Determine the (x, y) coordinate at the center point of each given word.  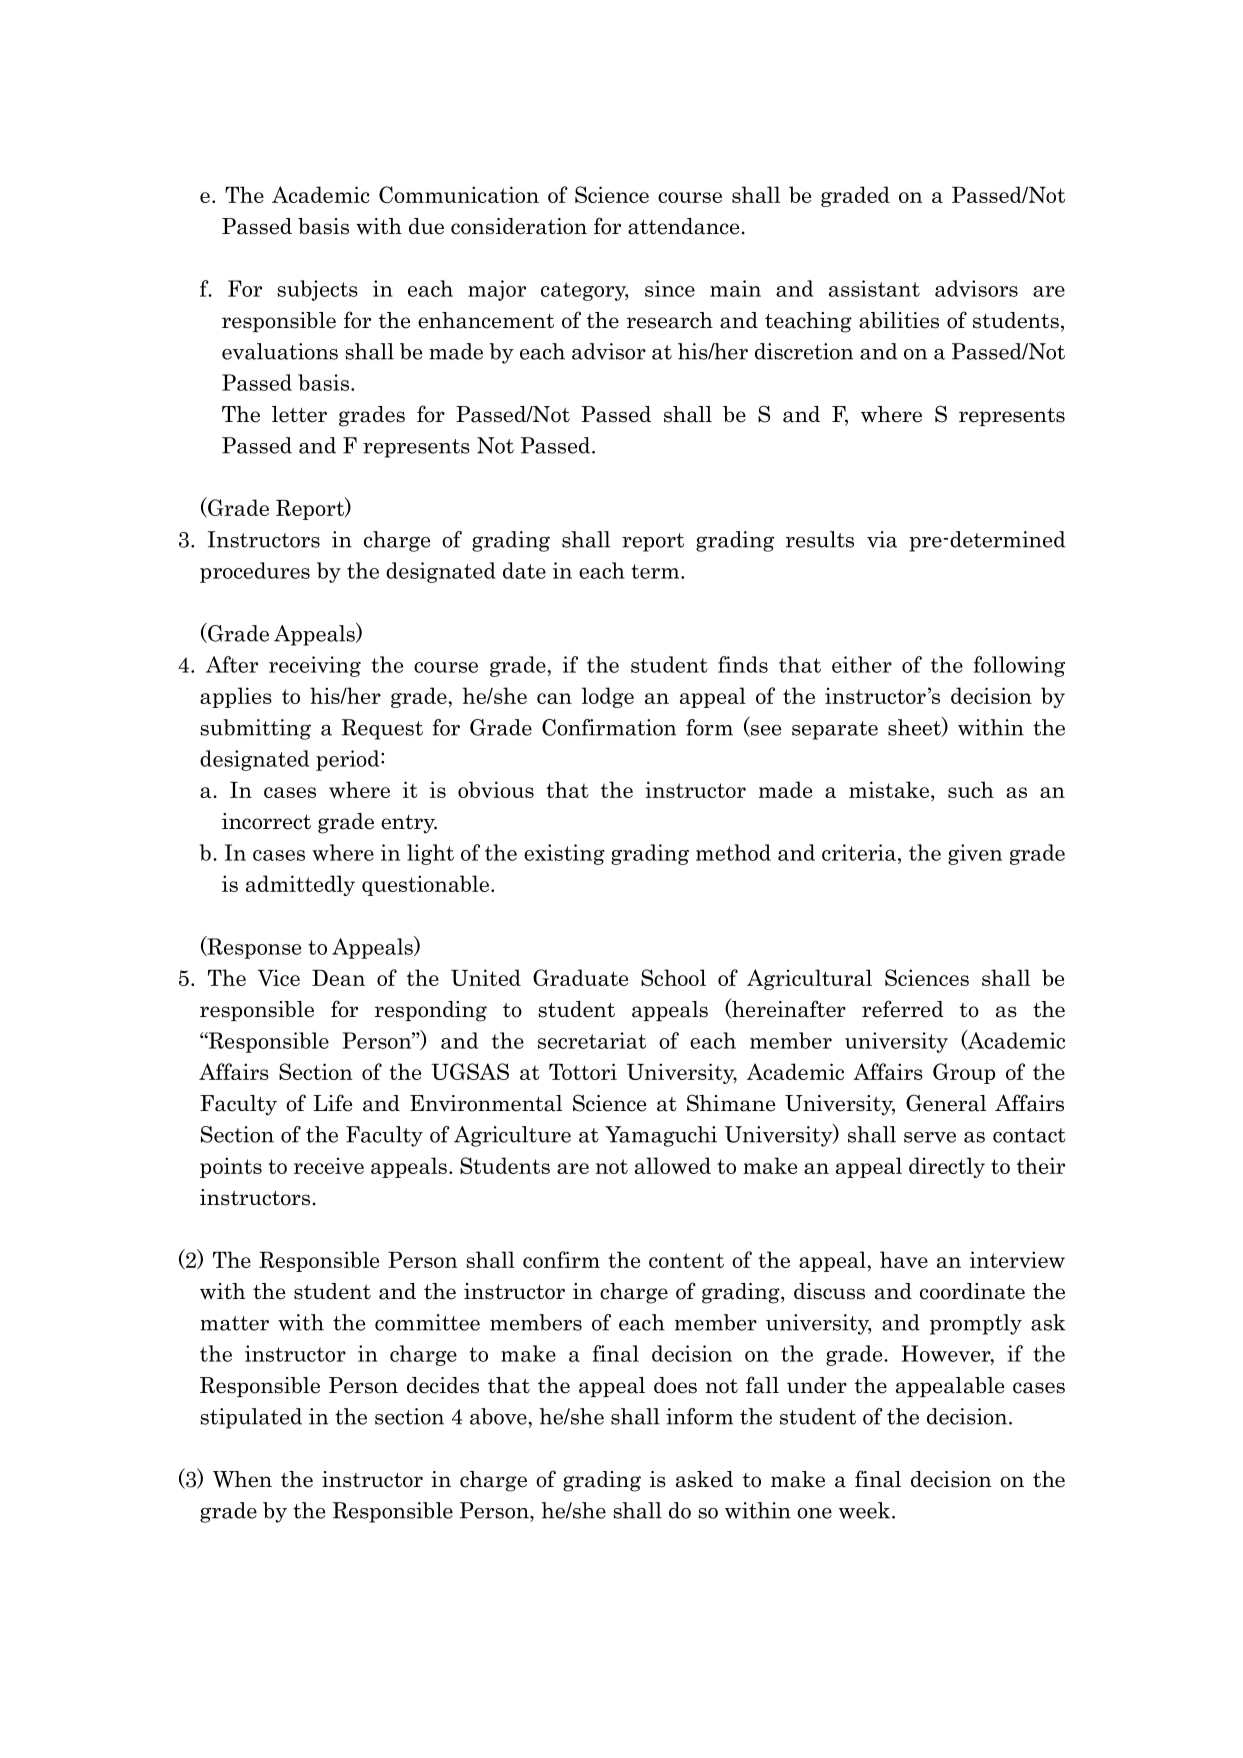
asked (704, 1479)
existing (564, 854)
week (866, 1510)
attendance (683, 226)
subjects (317, 290)
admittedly (300, 885)
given (975, 854)
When (242, 1479)
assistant (874, 288)
